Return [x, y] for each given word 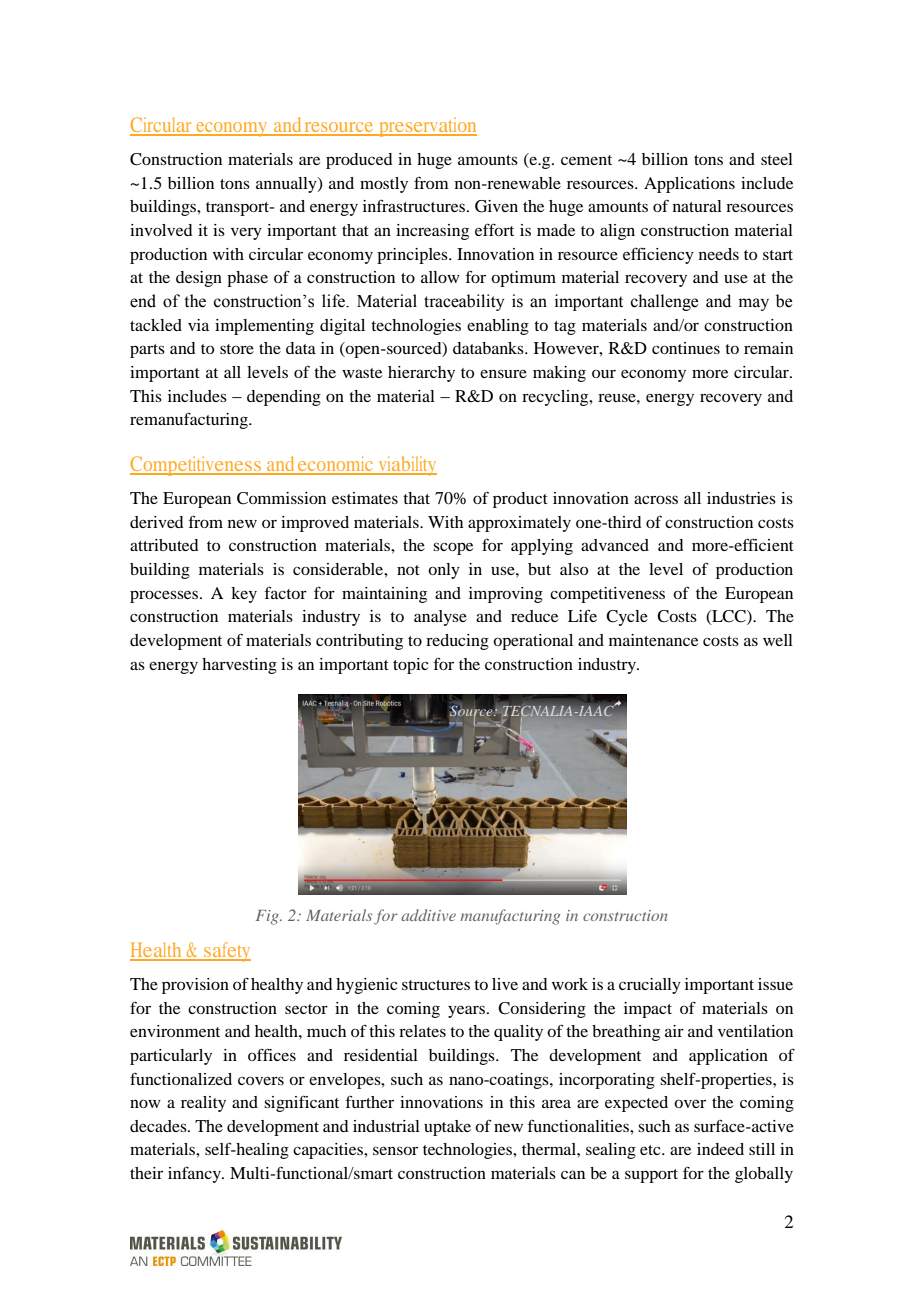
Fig [268, 917]
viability [406, 466]
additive [428, 915]
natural [697, 206]
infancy [195, 1174]
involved [161, 230]
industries [741, 498]
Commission [281, 498]
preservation [427, 127]
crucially [650, 986]
